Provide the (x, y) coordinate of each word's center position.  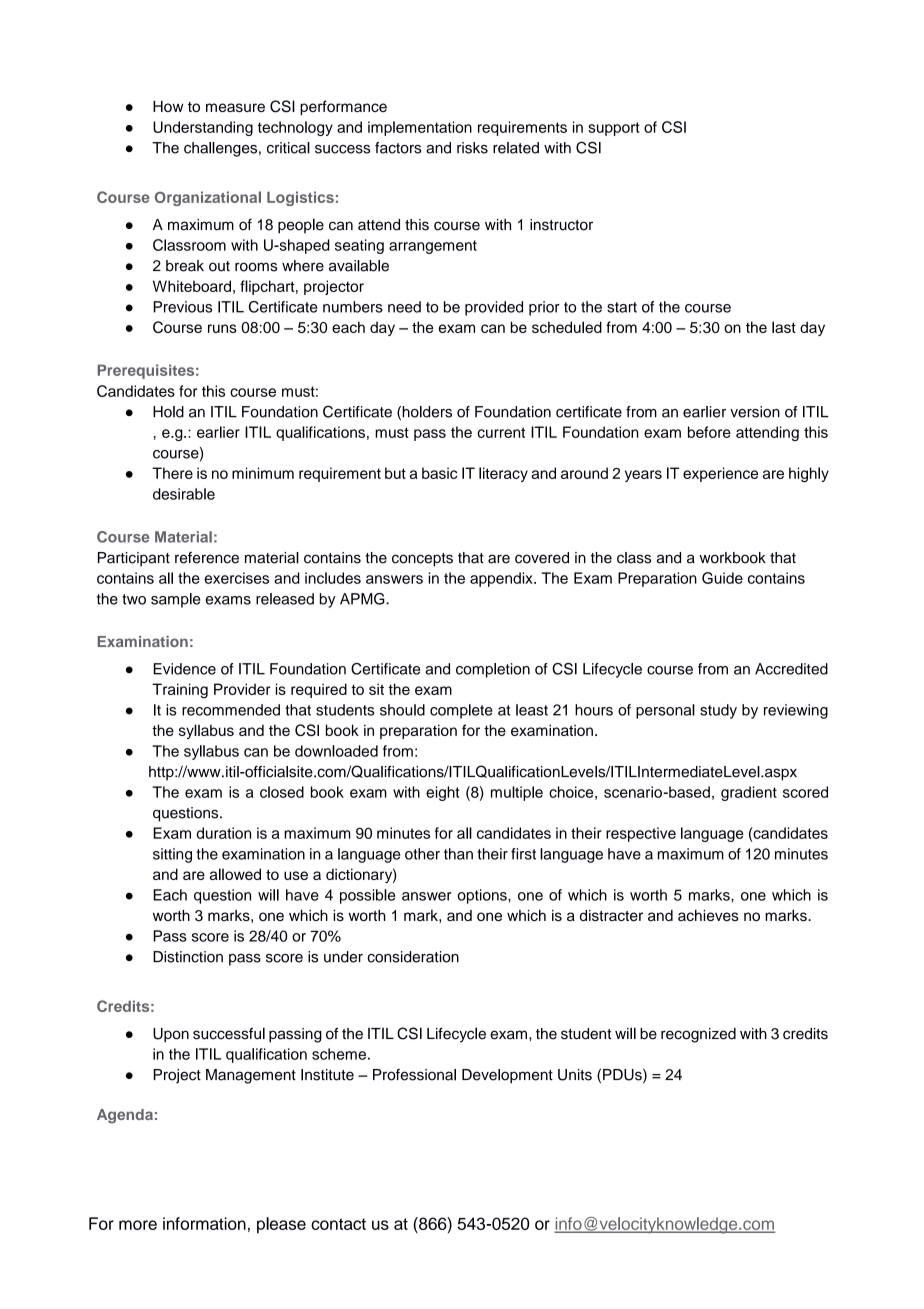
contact (338, 1224)
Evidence (185, 669)
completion (493, 670)
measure (235, 107)
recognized (698, 1035)
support (614, 129)
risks (472, 148)
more (138, 1225)
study (718, 711)
